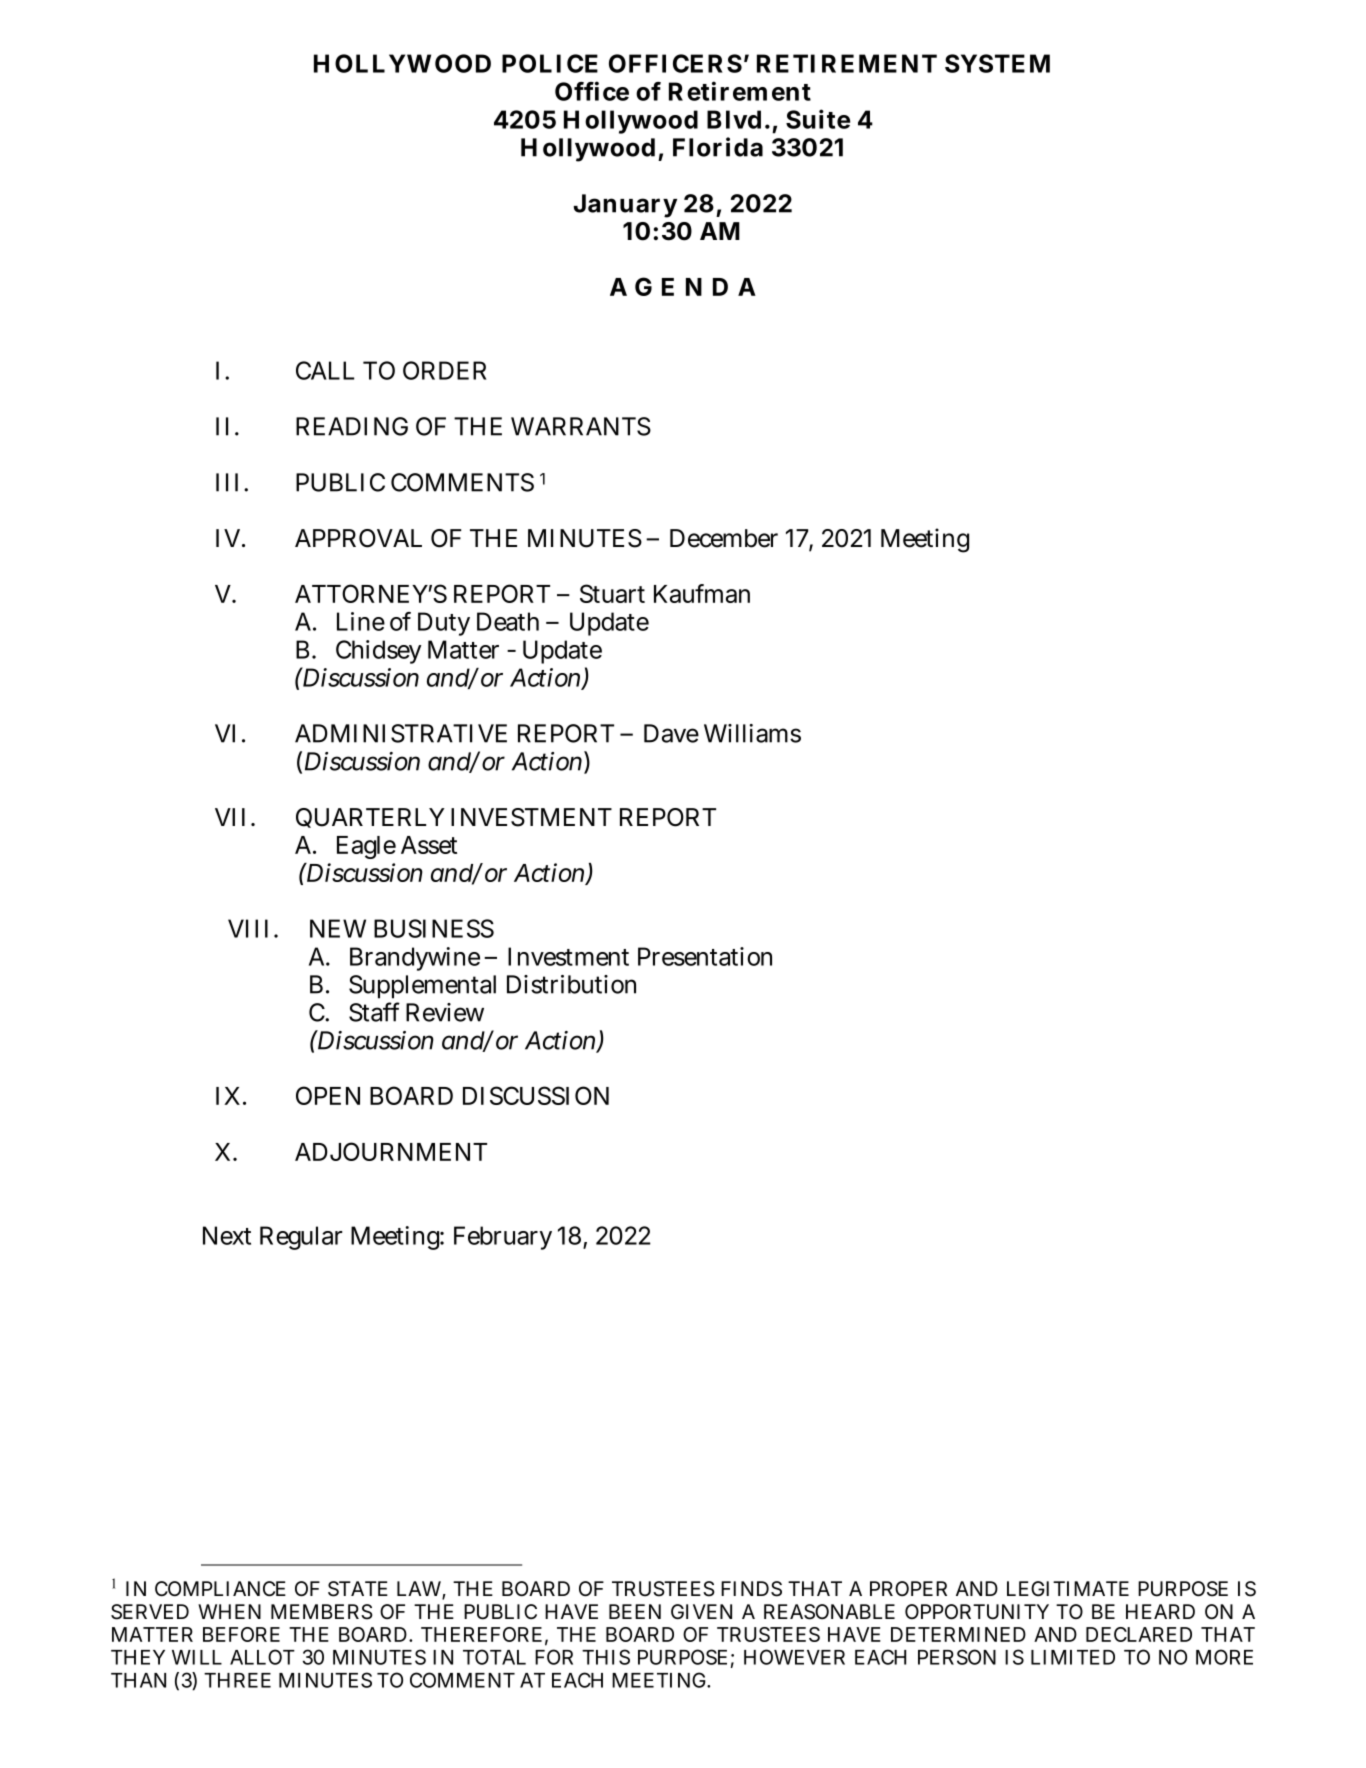 The width and height of the document is (1366, 1768). What do you see at coordinates (241, 1634) in the document?
I see `BEFORE` at bounding box center [241, 1634].
